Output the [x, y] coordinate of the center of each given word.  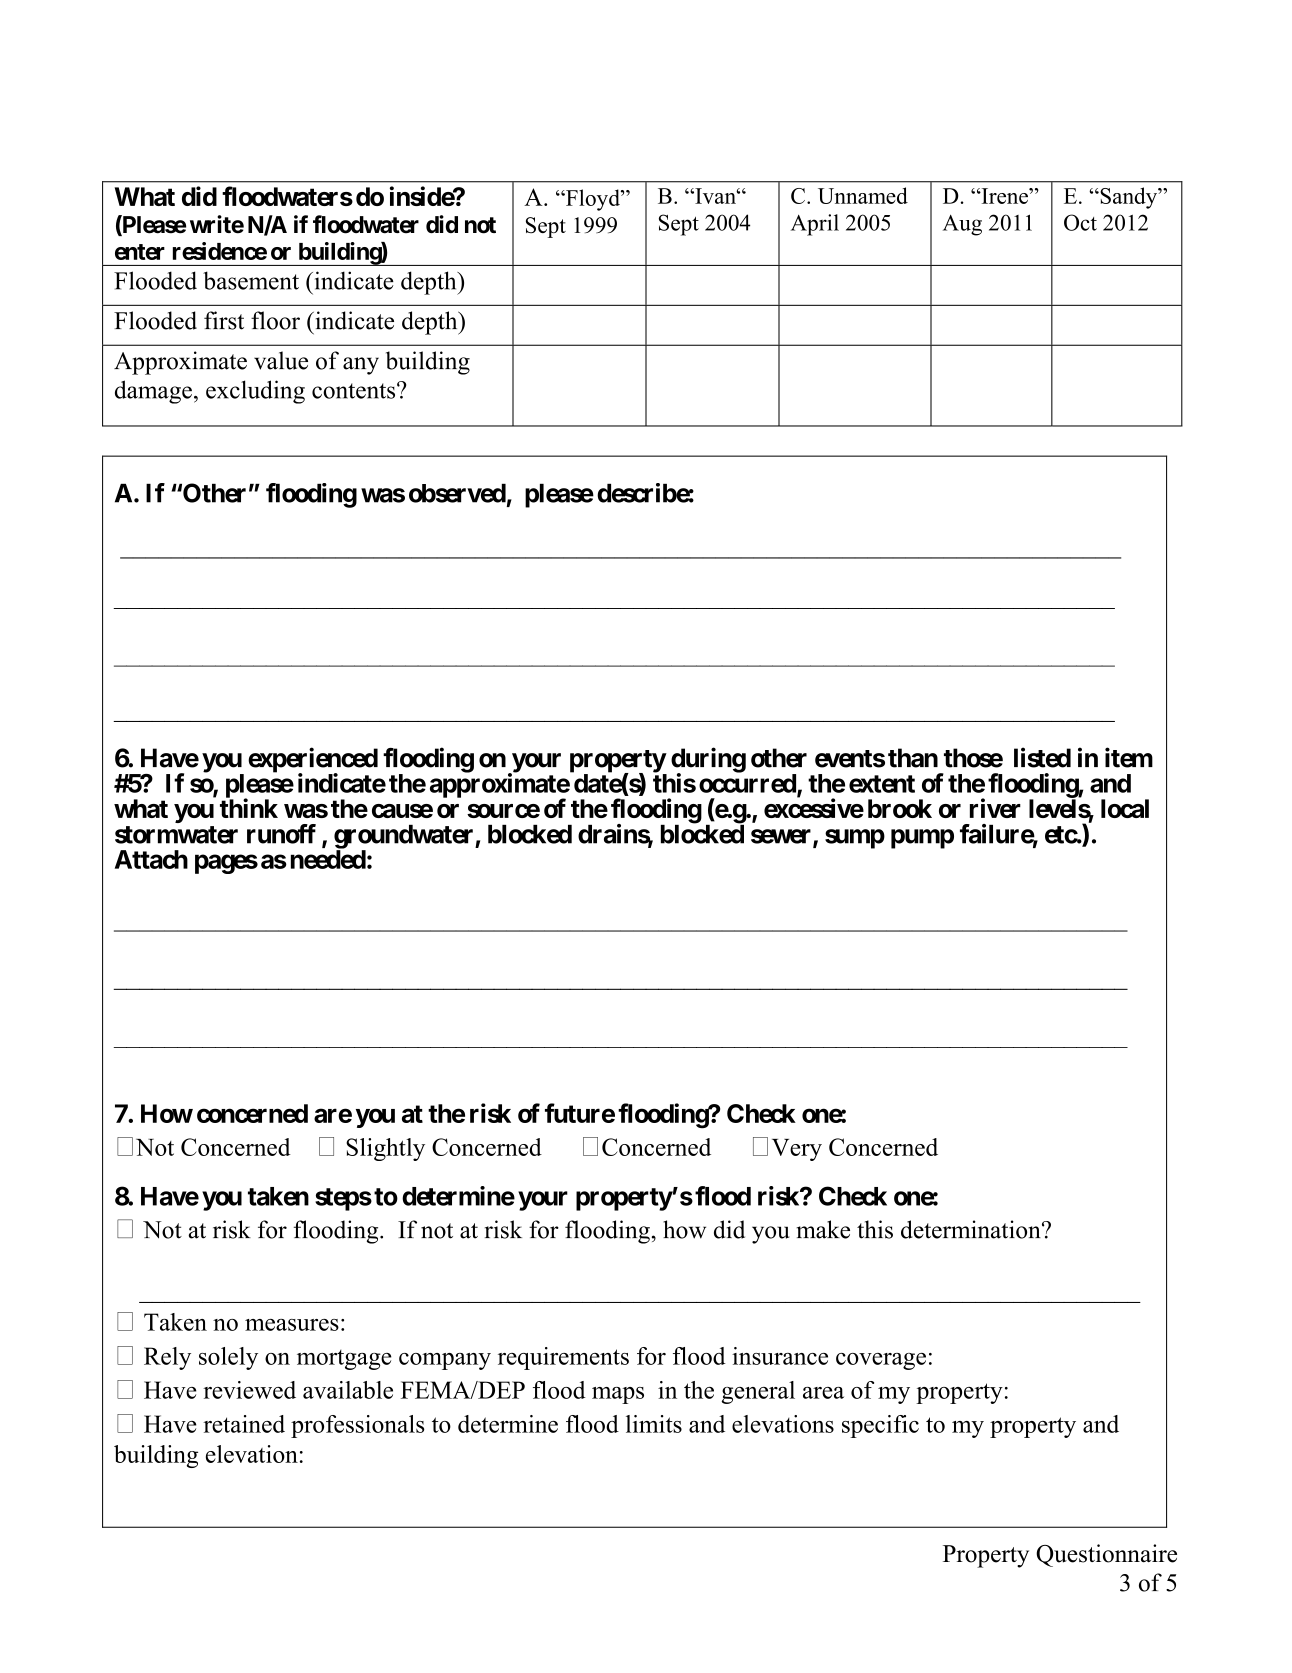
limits [654, 1424]
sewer [782, 837]
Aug [962, 225]
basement [251, 280]
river [995, 808]
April [815, 225]
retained [244, 1424]
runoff [281, 834]
